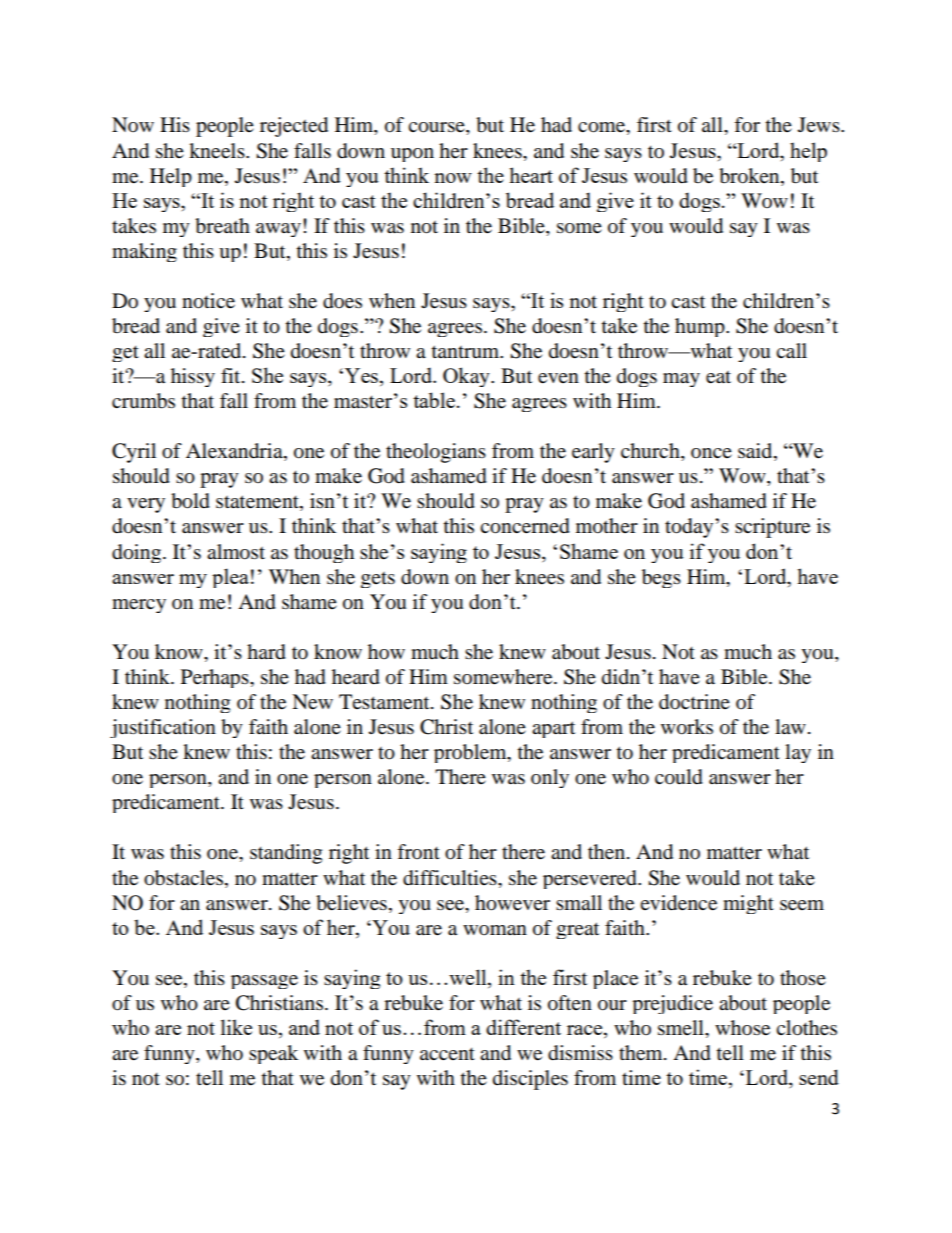  What do you see at coordinates (378, 580) in the image?
I see `gets` at bounding box center [378, 580].
